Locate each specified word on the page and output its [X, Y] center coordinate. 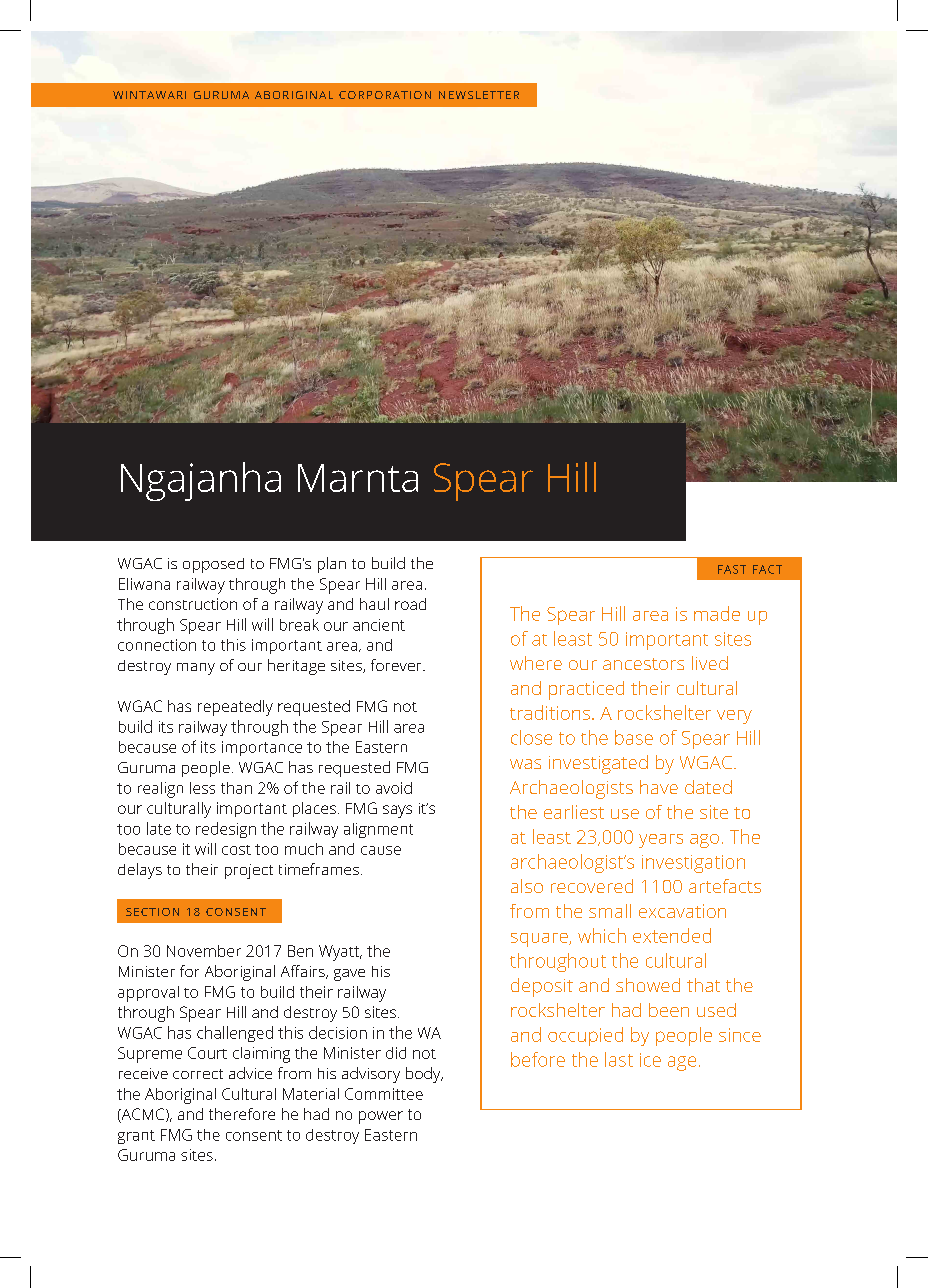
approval [148, 994]
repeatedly [235, 708]
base [634, 737]
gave [349, 975]
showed [648, 985]
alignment [378, 830]
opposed [213, 565]
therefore [242, 1114]
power [381, 1117]
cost [236, 850]
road [410, 604]
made [717, 613]
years [661, 841]
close [531, 737]
